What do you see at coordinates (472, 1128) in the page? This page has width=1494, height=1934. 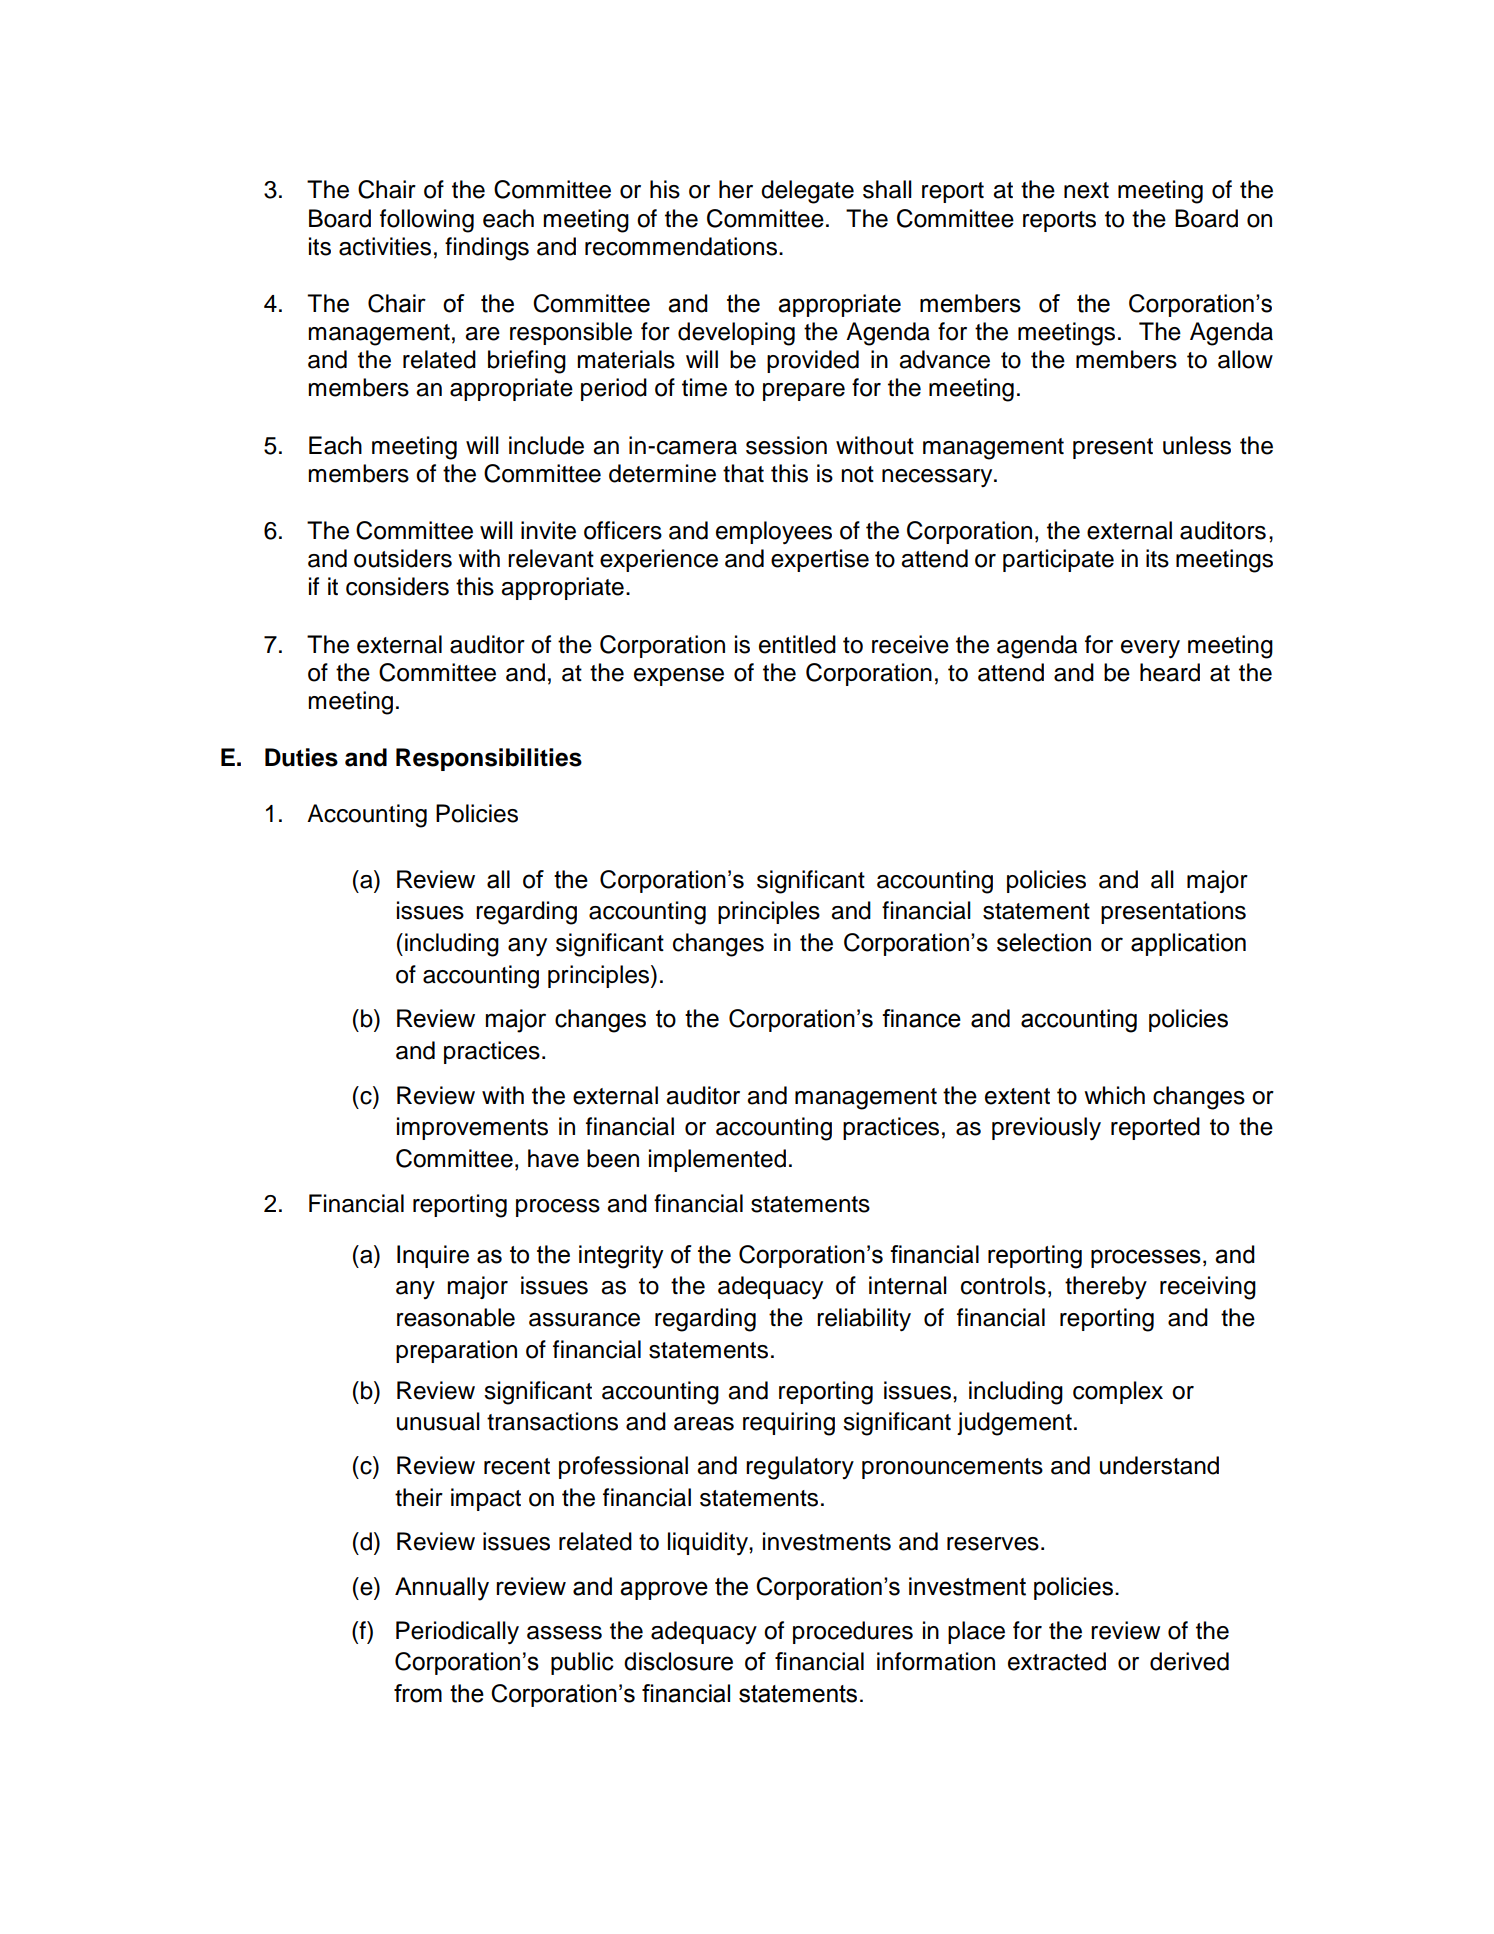 I see `improvements` at bounding box center [472, 1128].
